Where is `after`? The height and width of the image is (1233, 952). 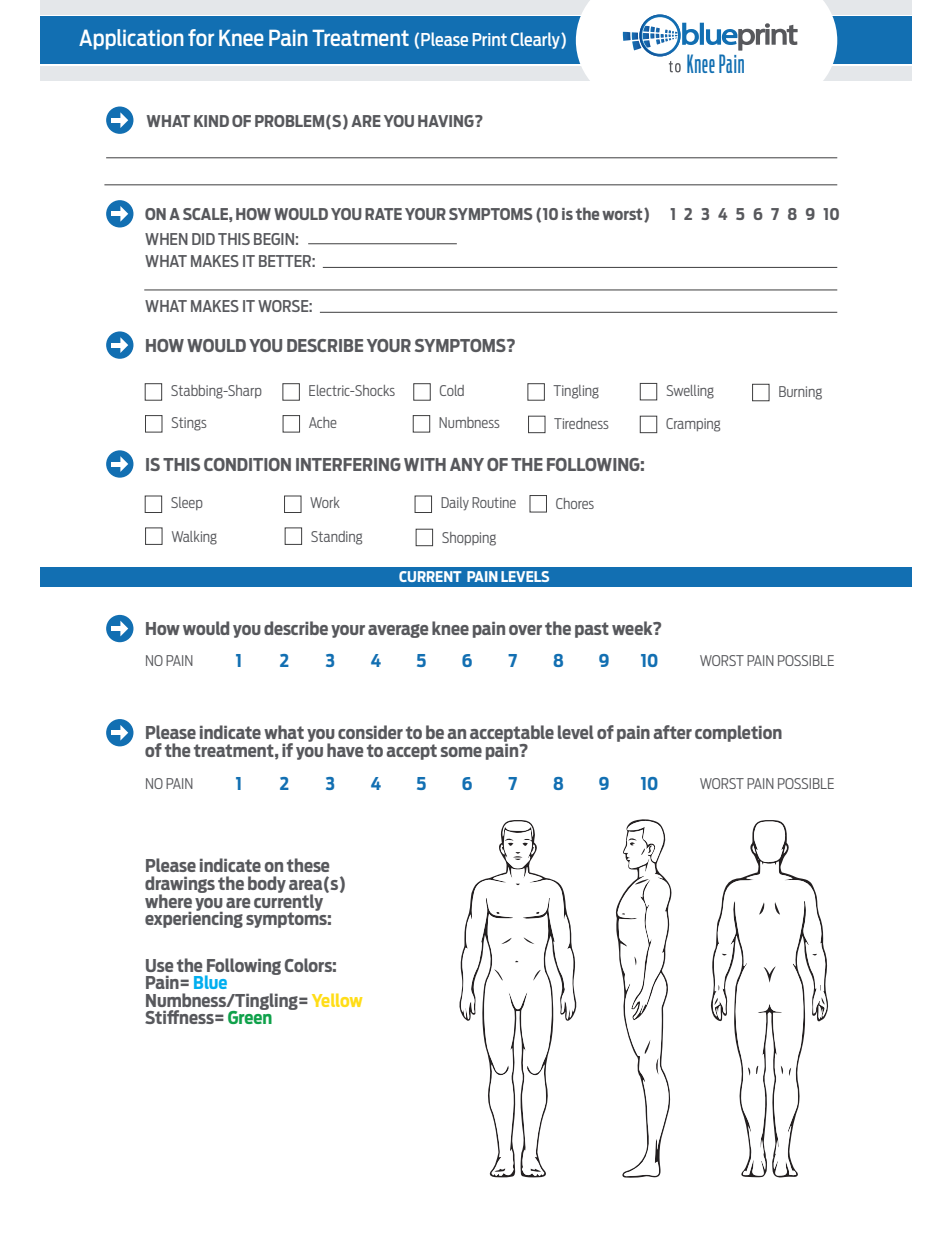 after is located at coordinates (672, 732).
